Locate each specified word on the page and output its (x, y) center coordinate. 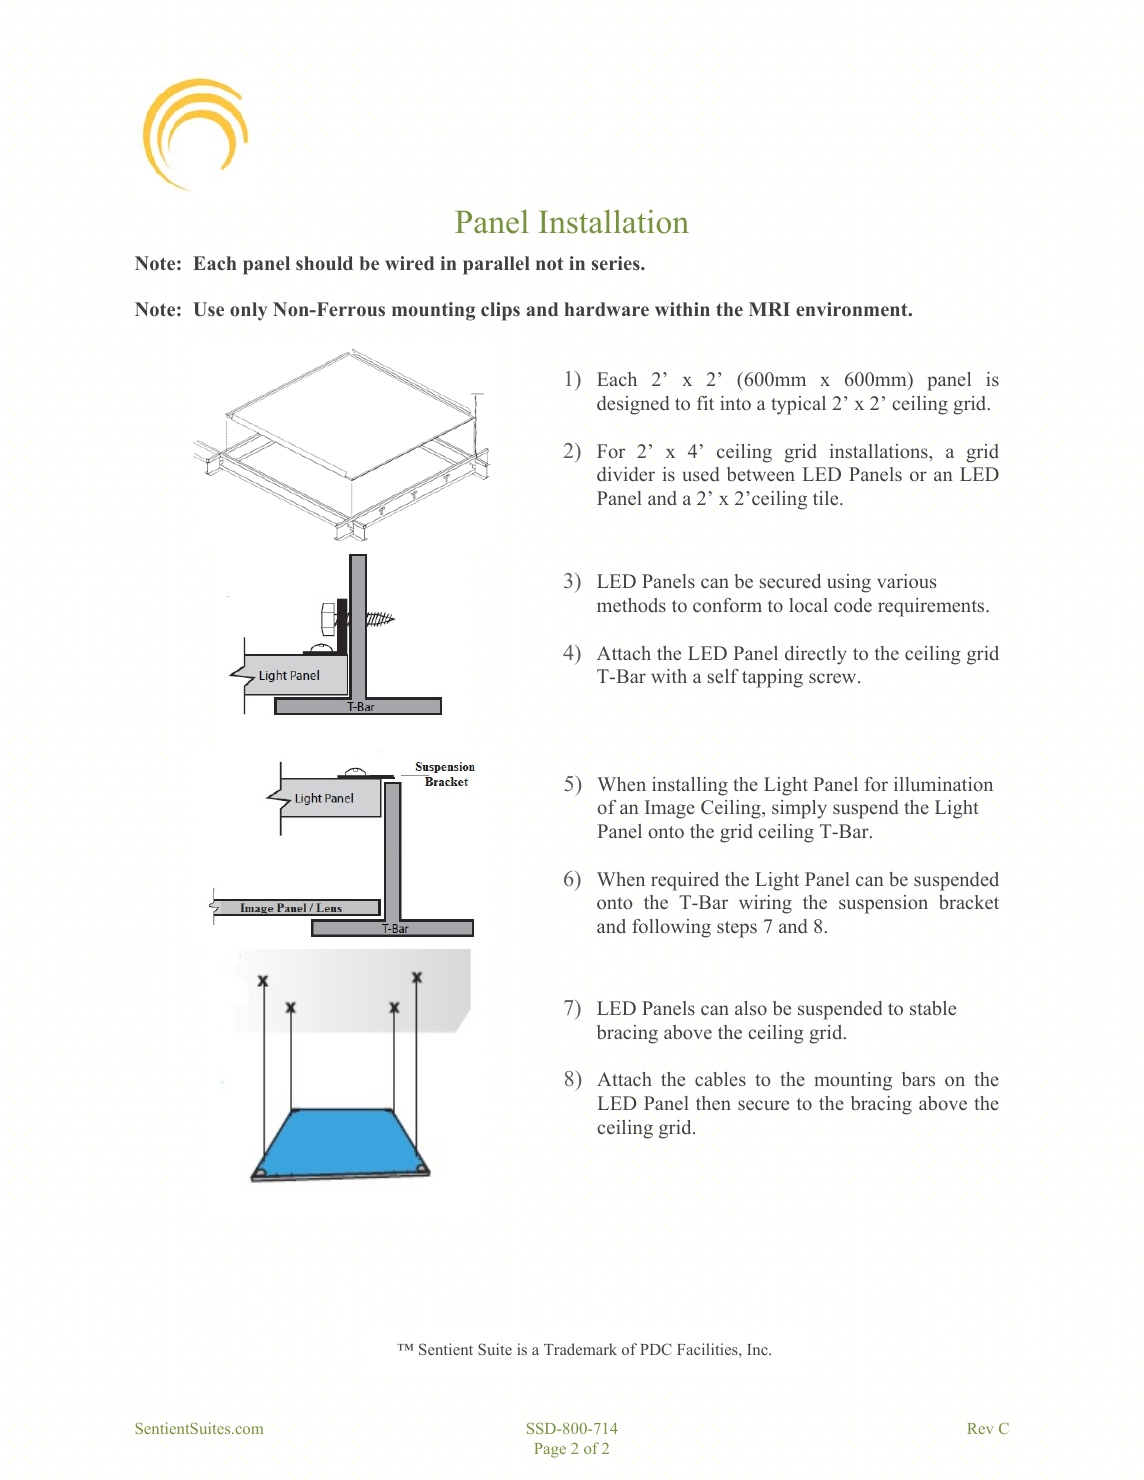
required (685, 881)
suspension (883, 904)
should (324, 263)
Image (670, 809)
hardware (607, 309)
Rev (980, 1428)
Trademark (580, 1349)
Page (550, 1450)
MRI (769, 309)
